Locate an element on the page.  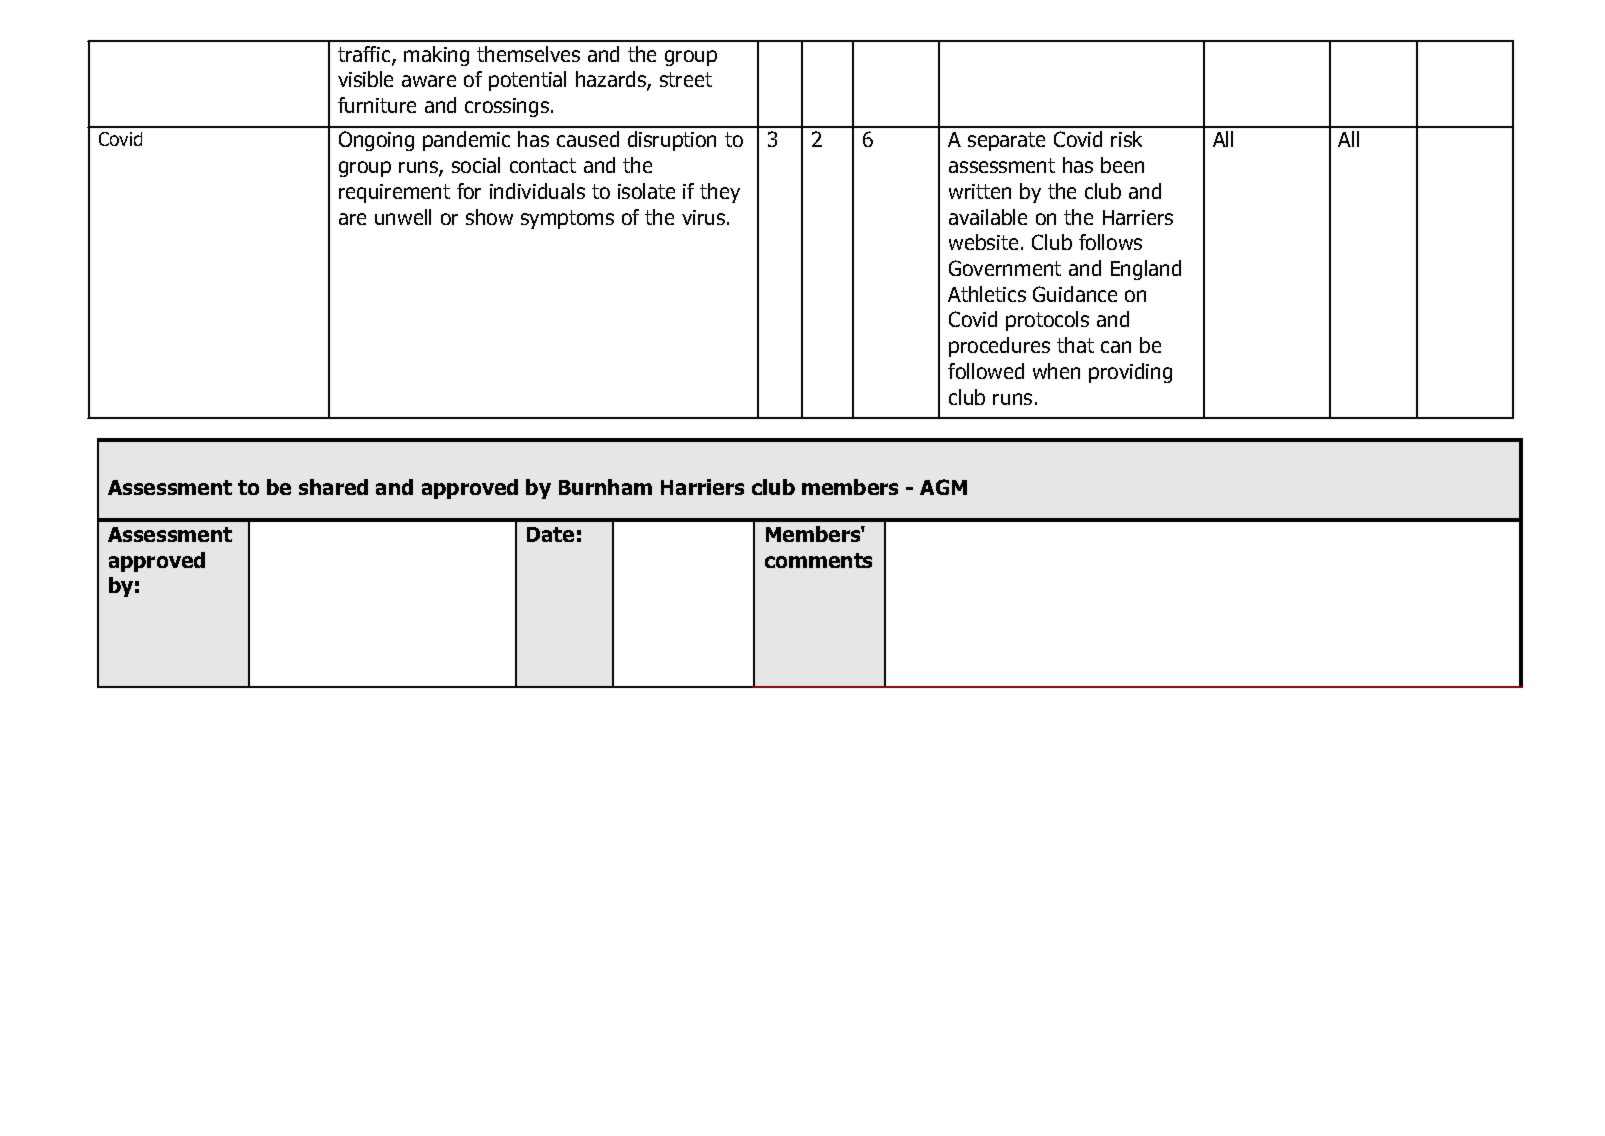
unwell is located at coordinates (403, 217).
